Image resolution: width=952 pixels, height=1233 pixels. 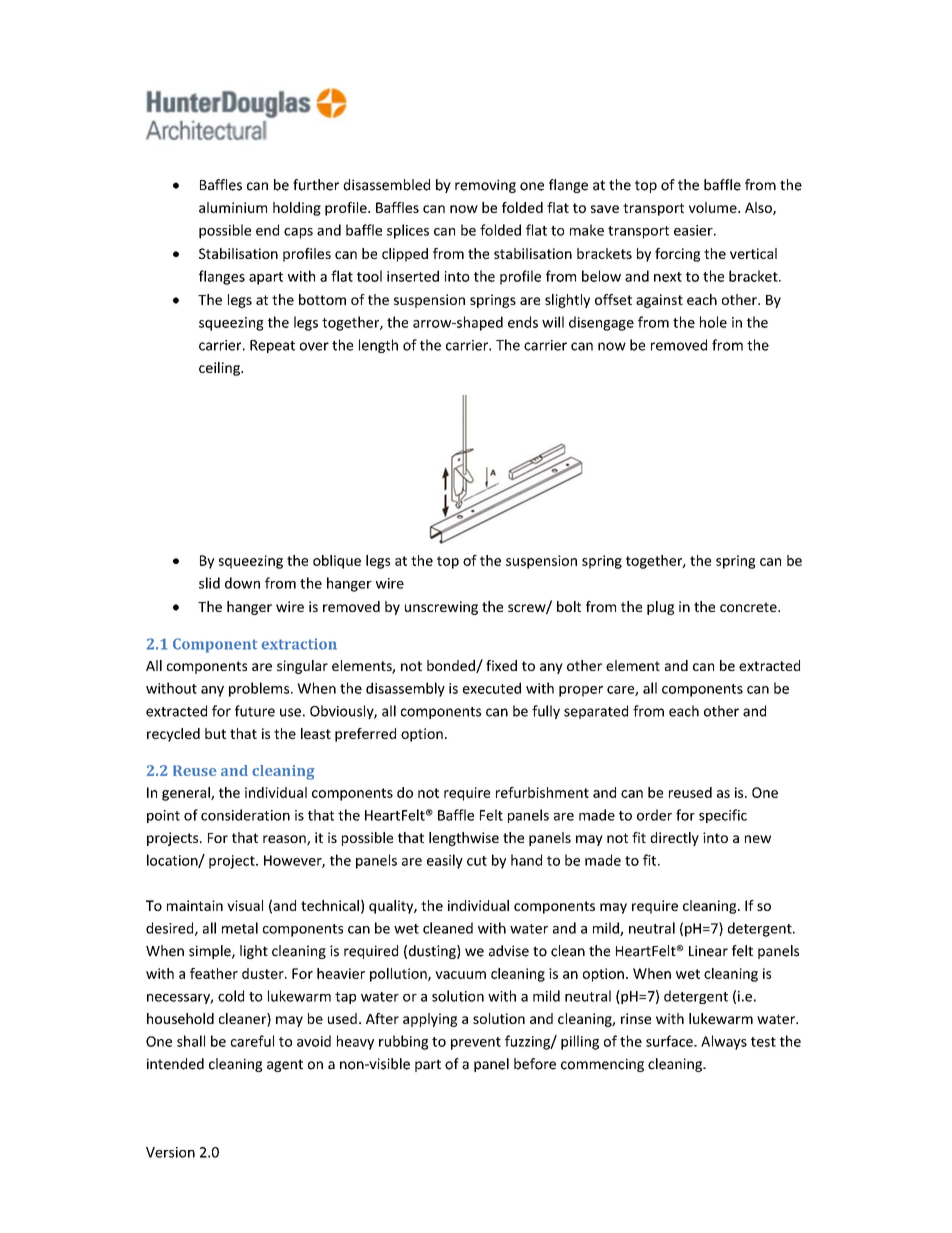 What do you see at coordinates (245, 905) in the screenshot?
I see `visual` at bounding box center [245, 905].
